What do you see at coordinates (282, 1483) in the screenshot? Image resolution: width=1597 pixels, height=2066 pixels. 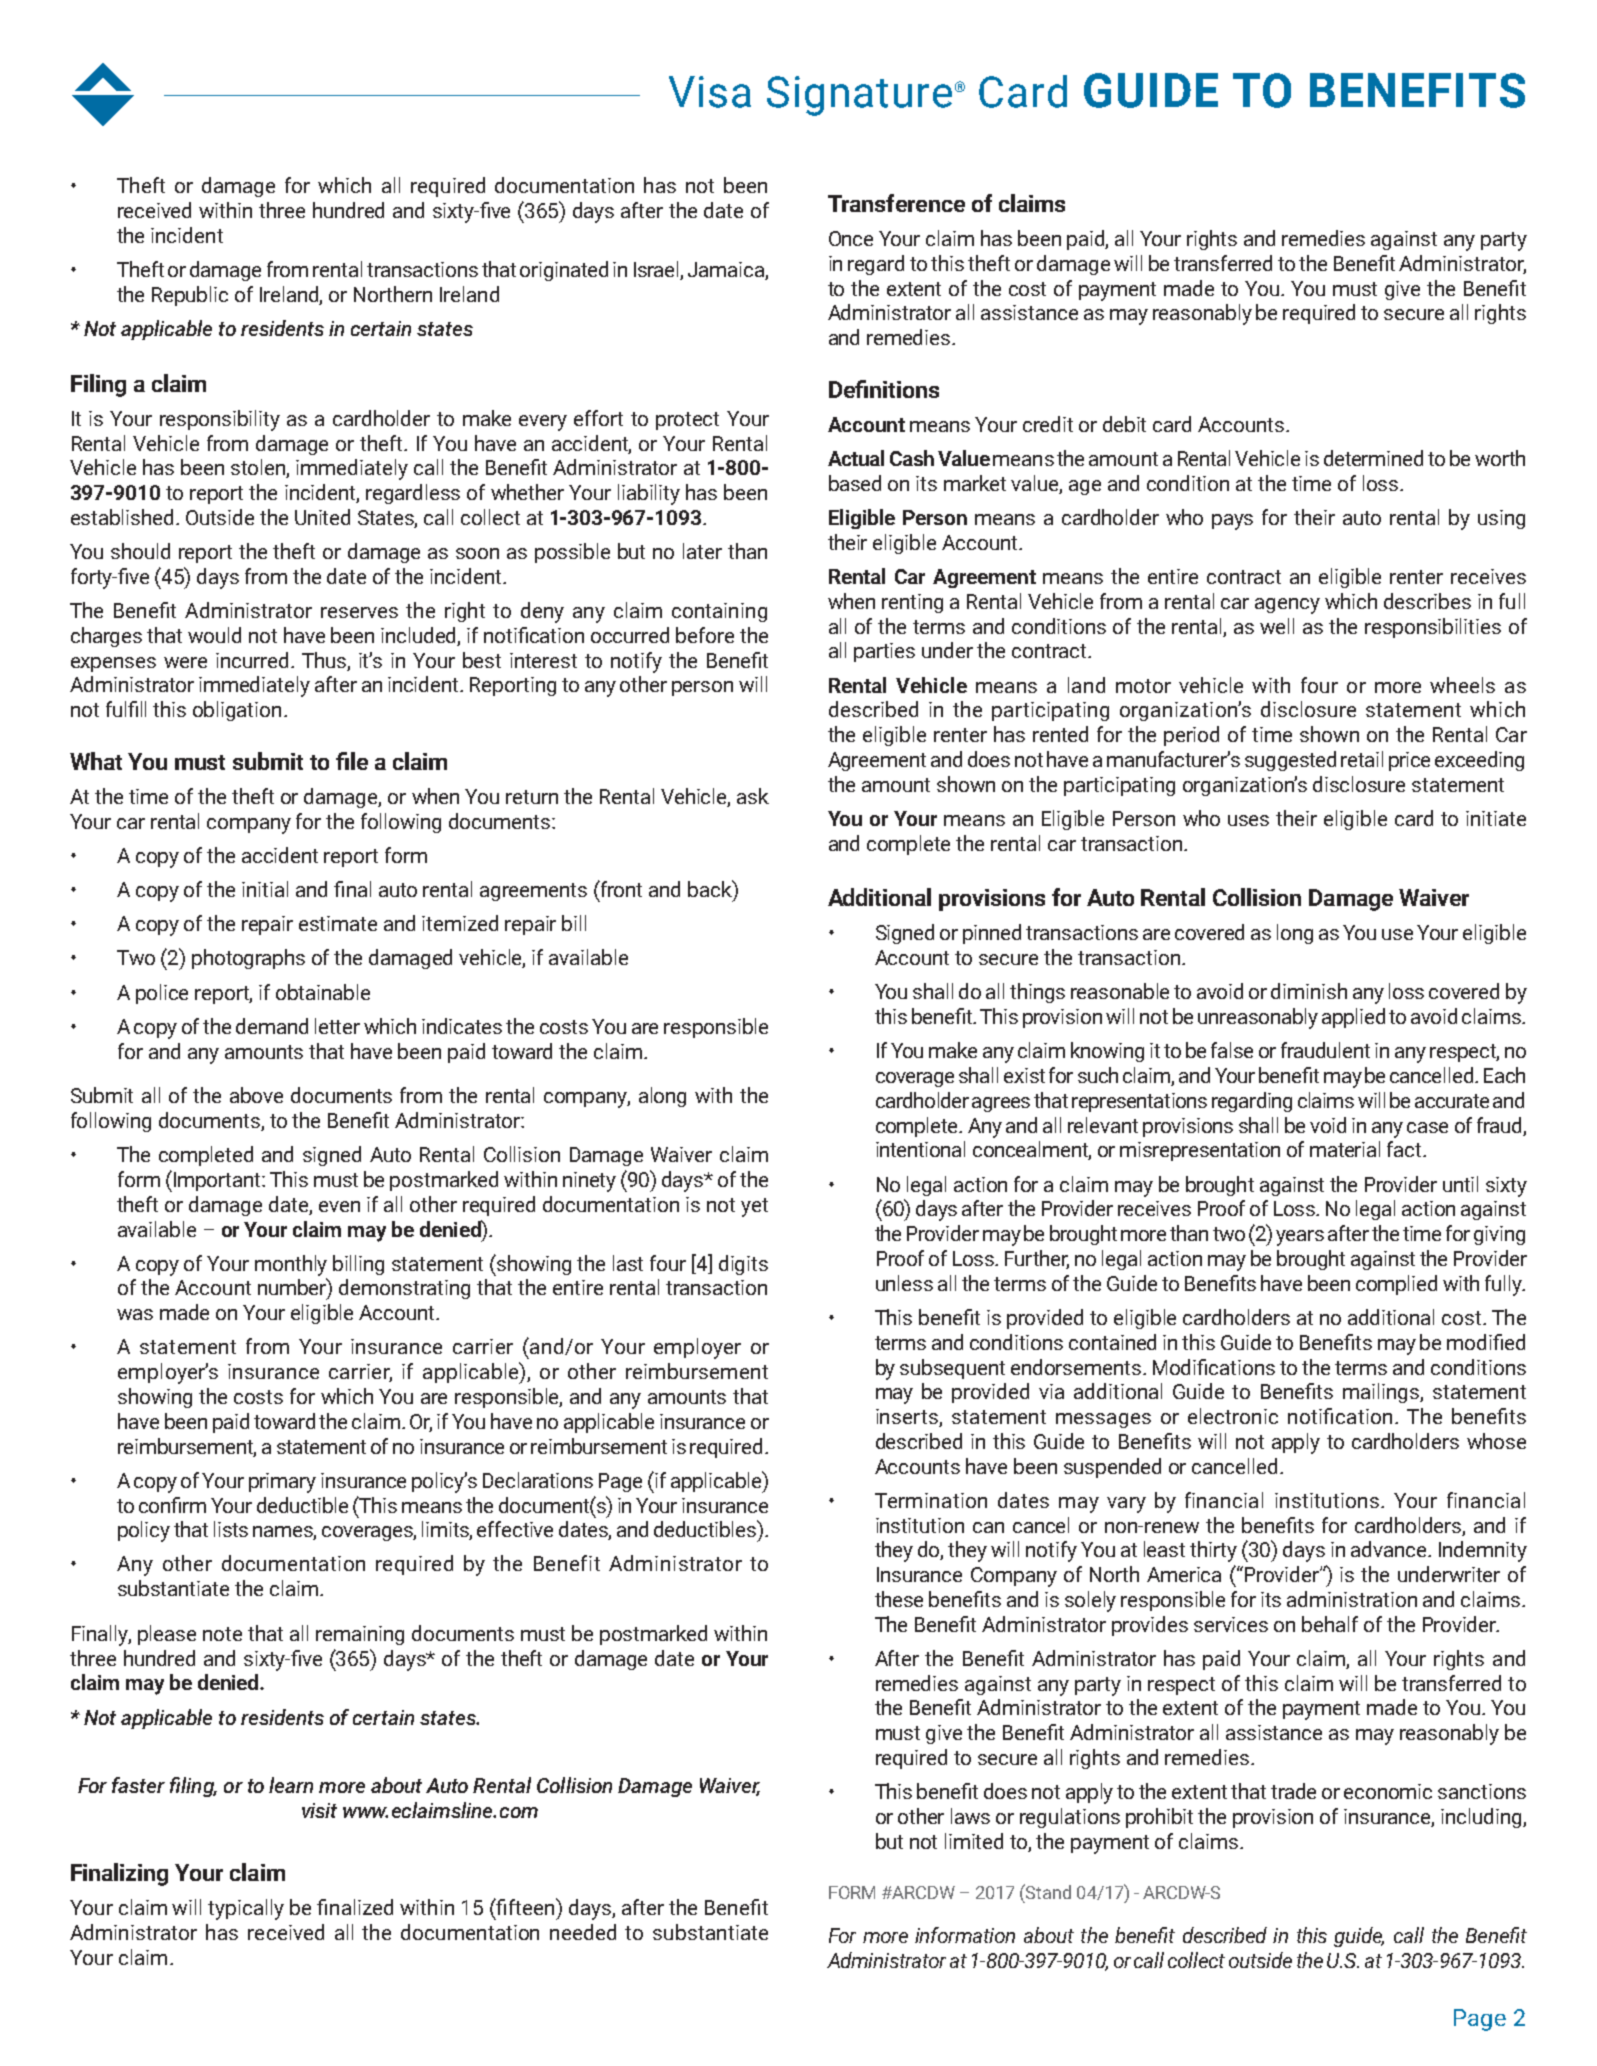 I see `primary` at bounding box center [282, 1483].
